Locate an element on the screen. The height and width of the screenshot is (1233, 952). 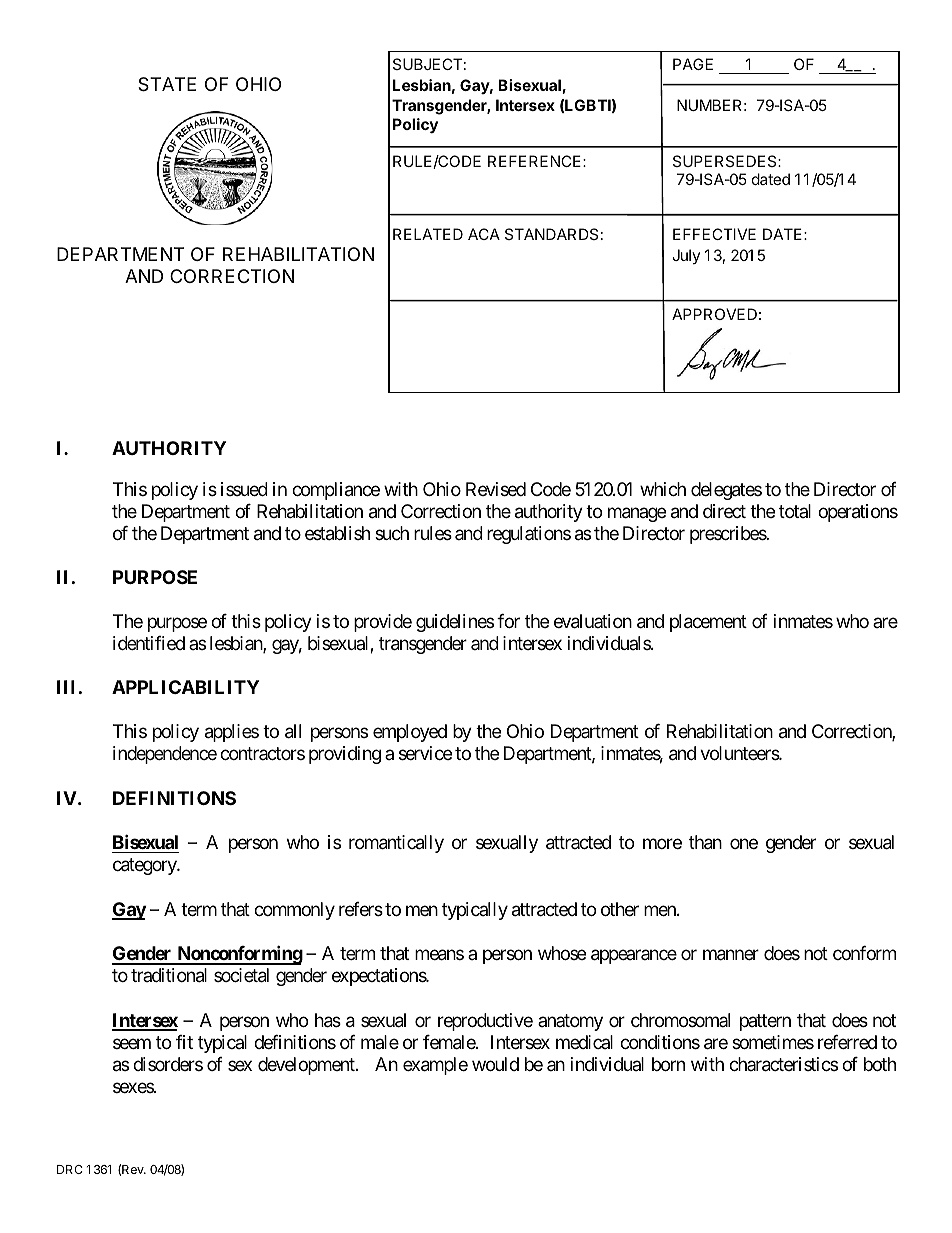
whose is located at coordinates (562, 953).
